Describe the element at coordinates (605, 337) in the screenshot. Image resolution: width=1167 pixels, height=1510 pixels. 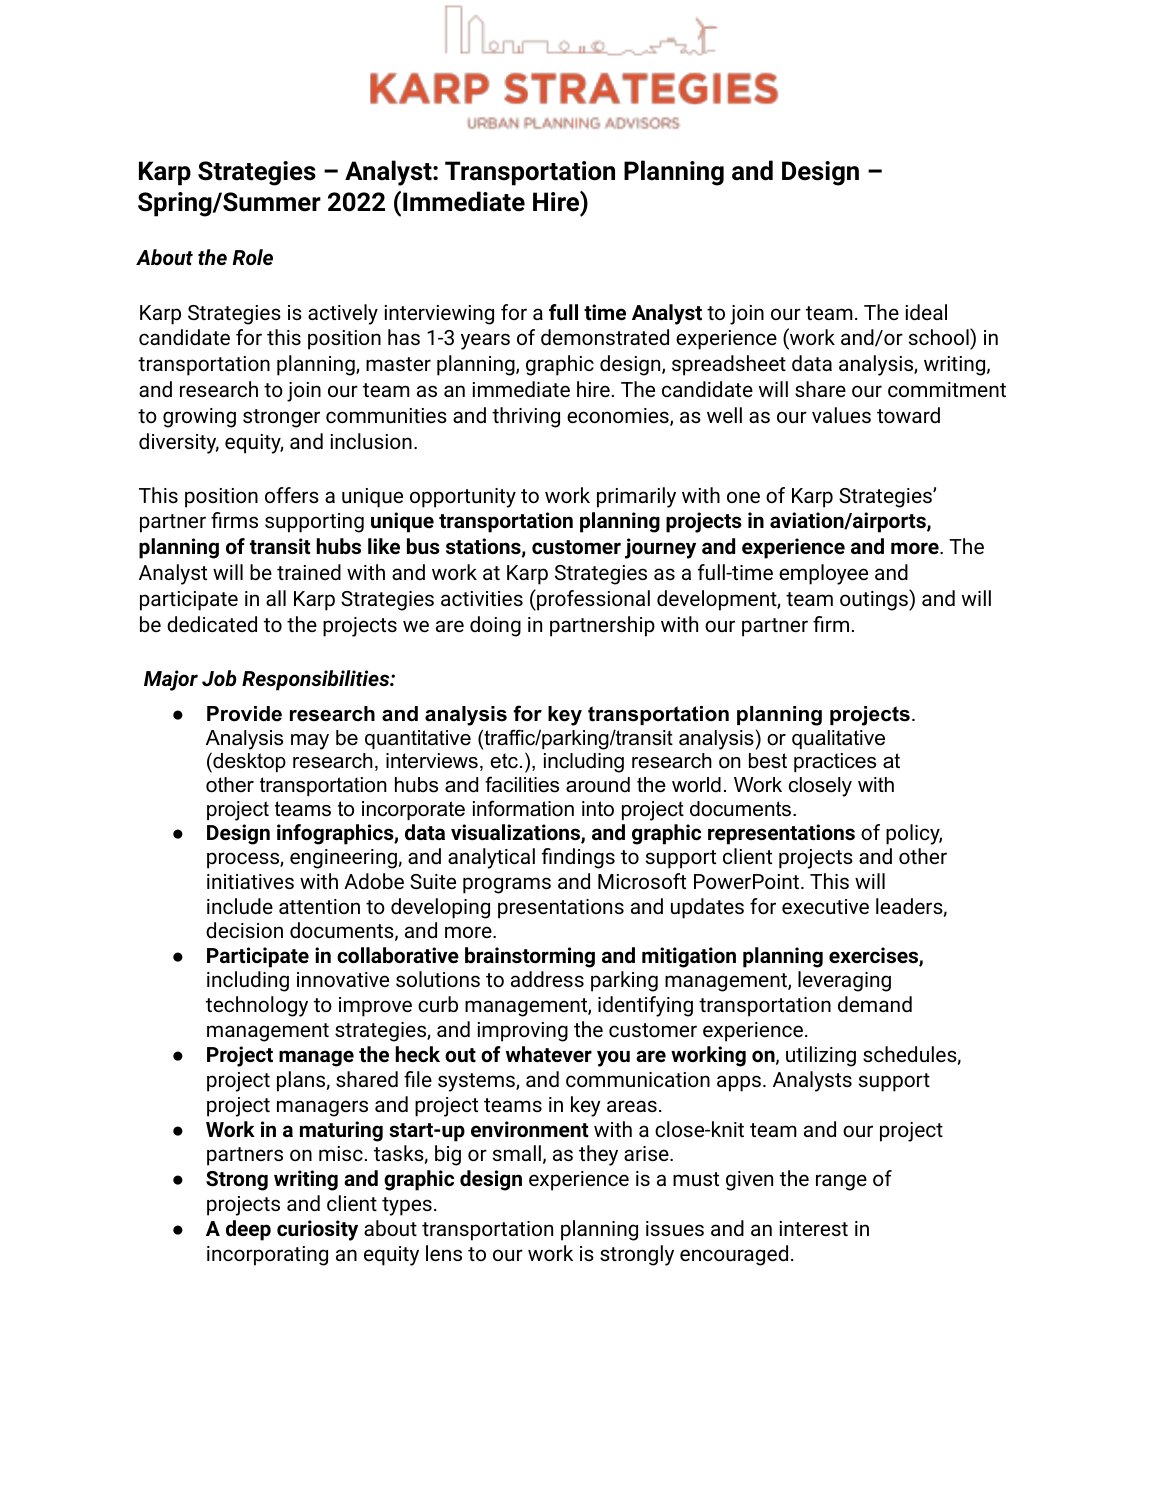
I see `demonstrated` at that location.
